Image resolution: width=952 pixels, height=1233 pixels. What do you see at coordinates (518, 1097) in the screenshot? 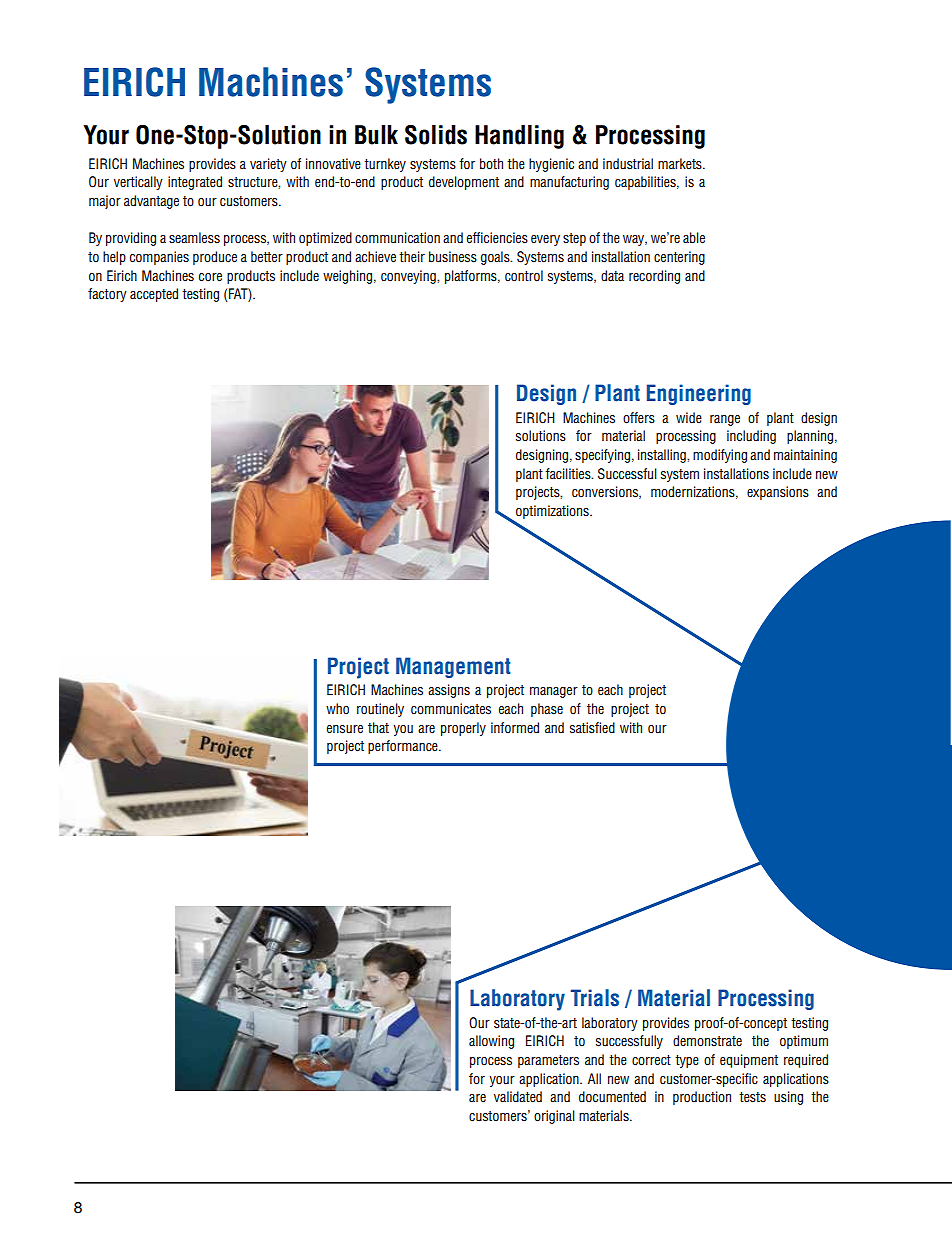
I see `validated` at bounding box center [518, 1097].
